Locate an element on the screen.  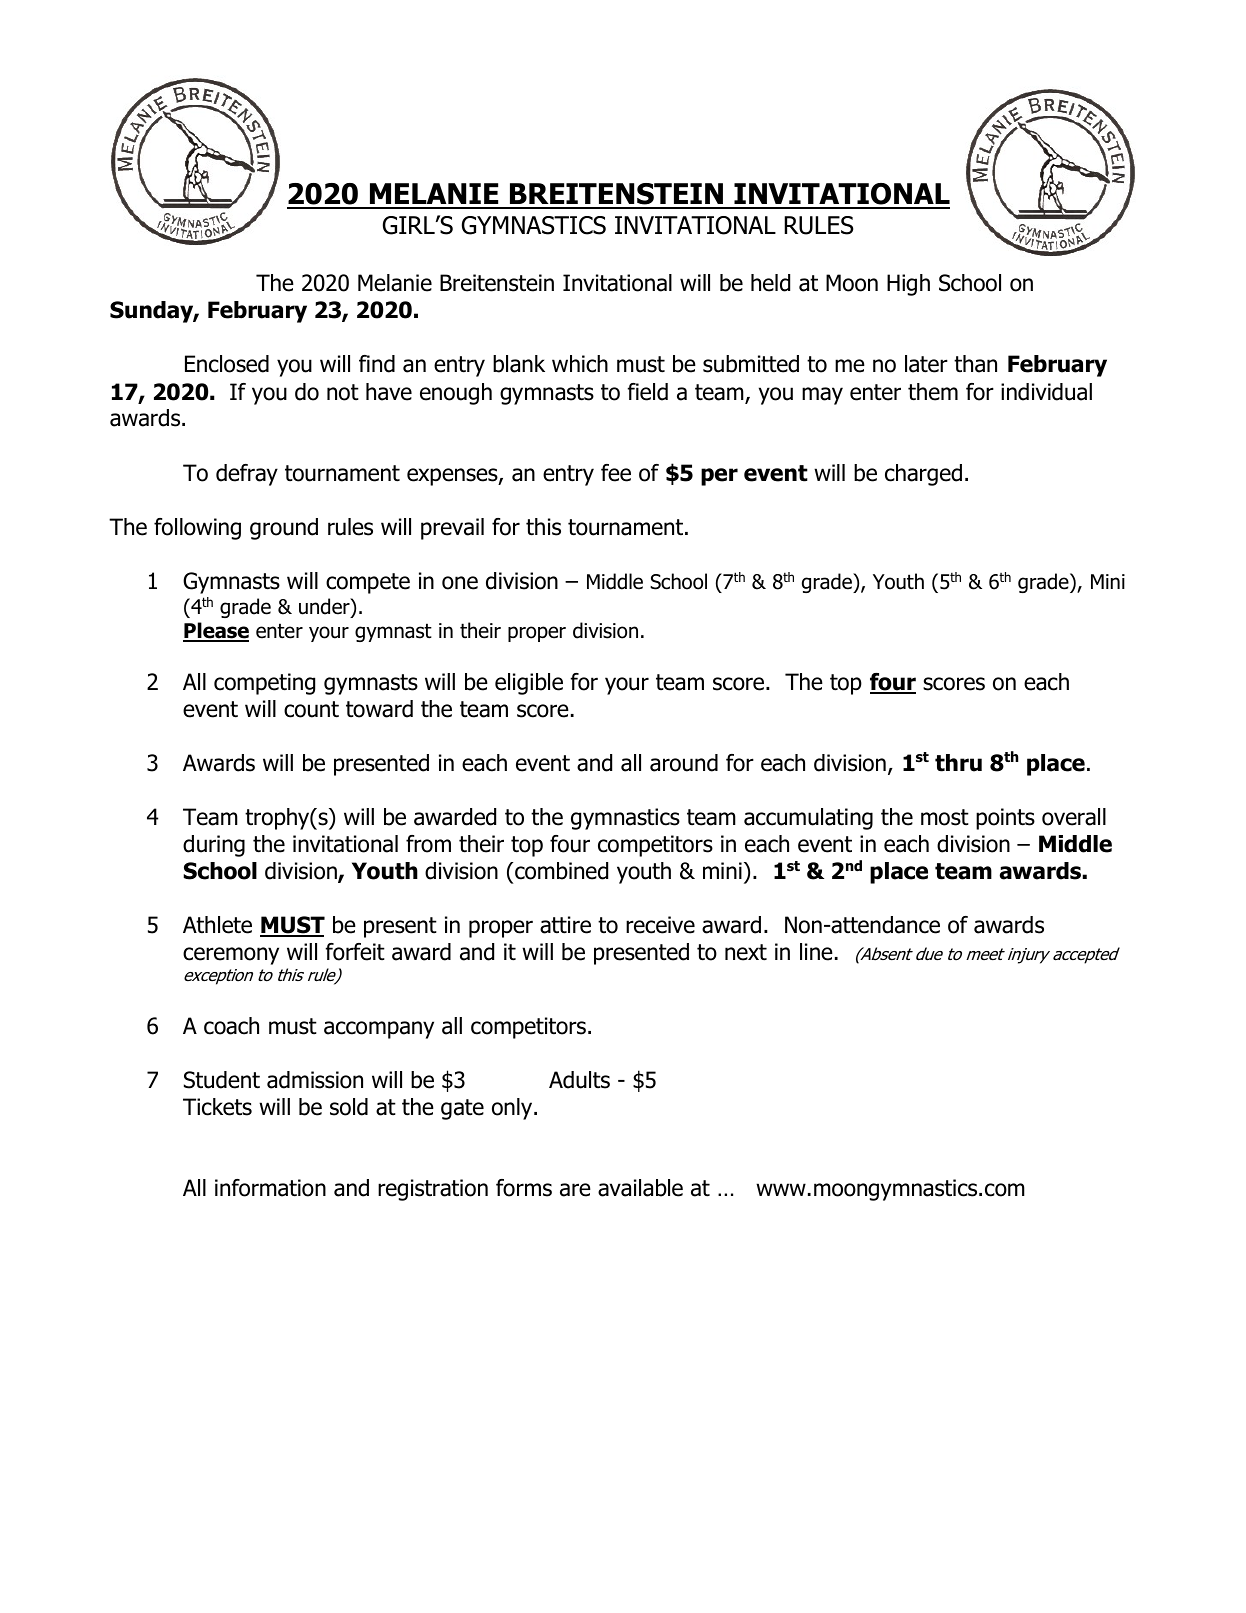
fee is located at coordinates (616, 473).
